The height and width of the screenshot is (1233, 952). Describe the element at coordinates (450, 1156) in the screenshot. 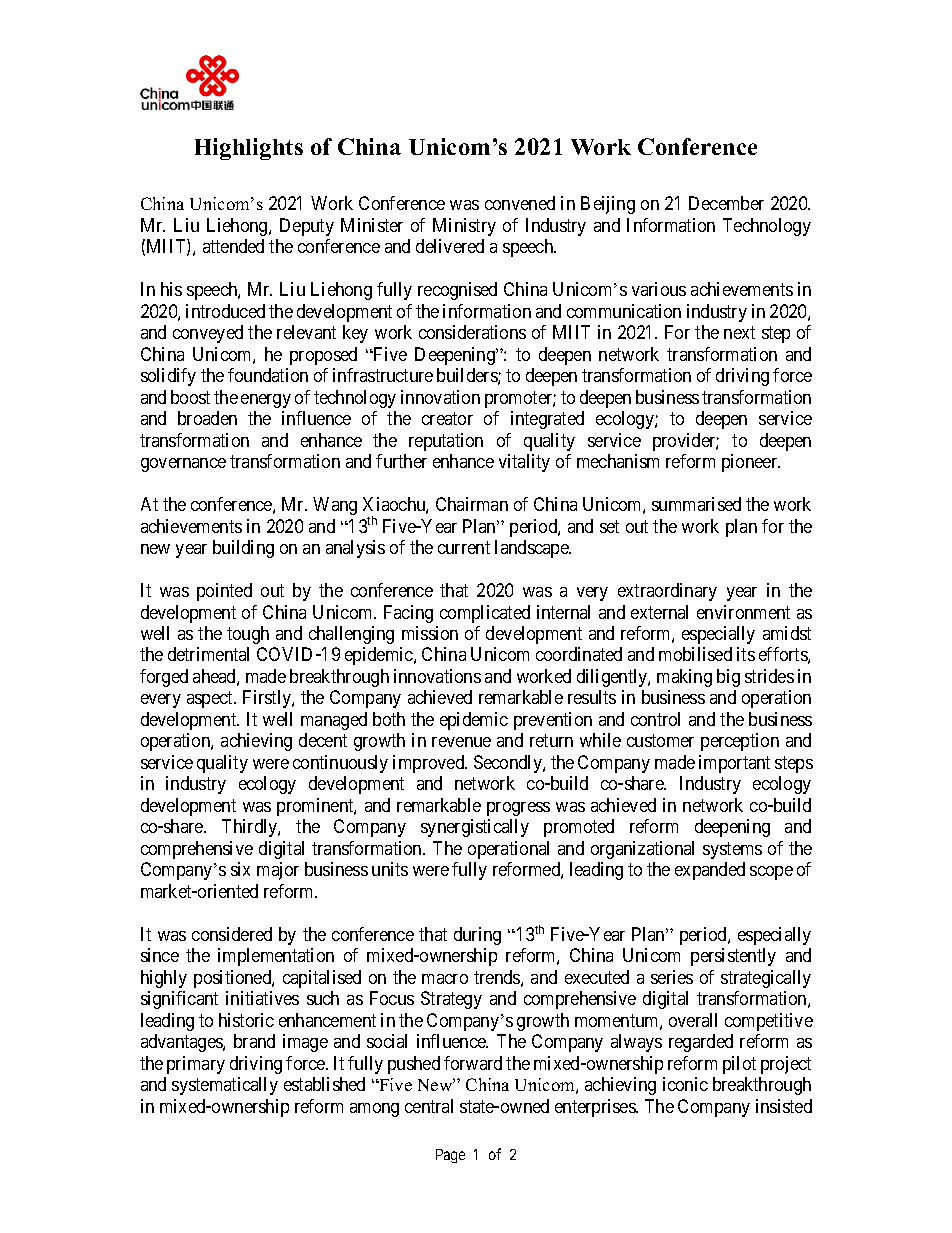

I see `Page` at that location.
